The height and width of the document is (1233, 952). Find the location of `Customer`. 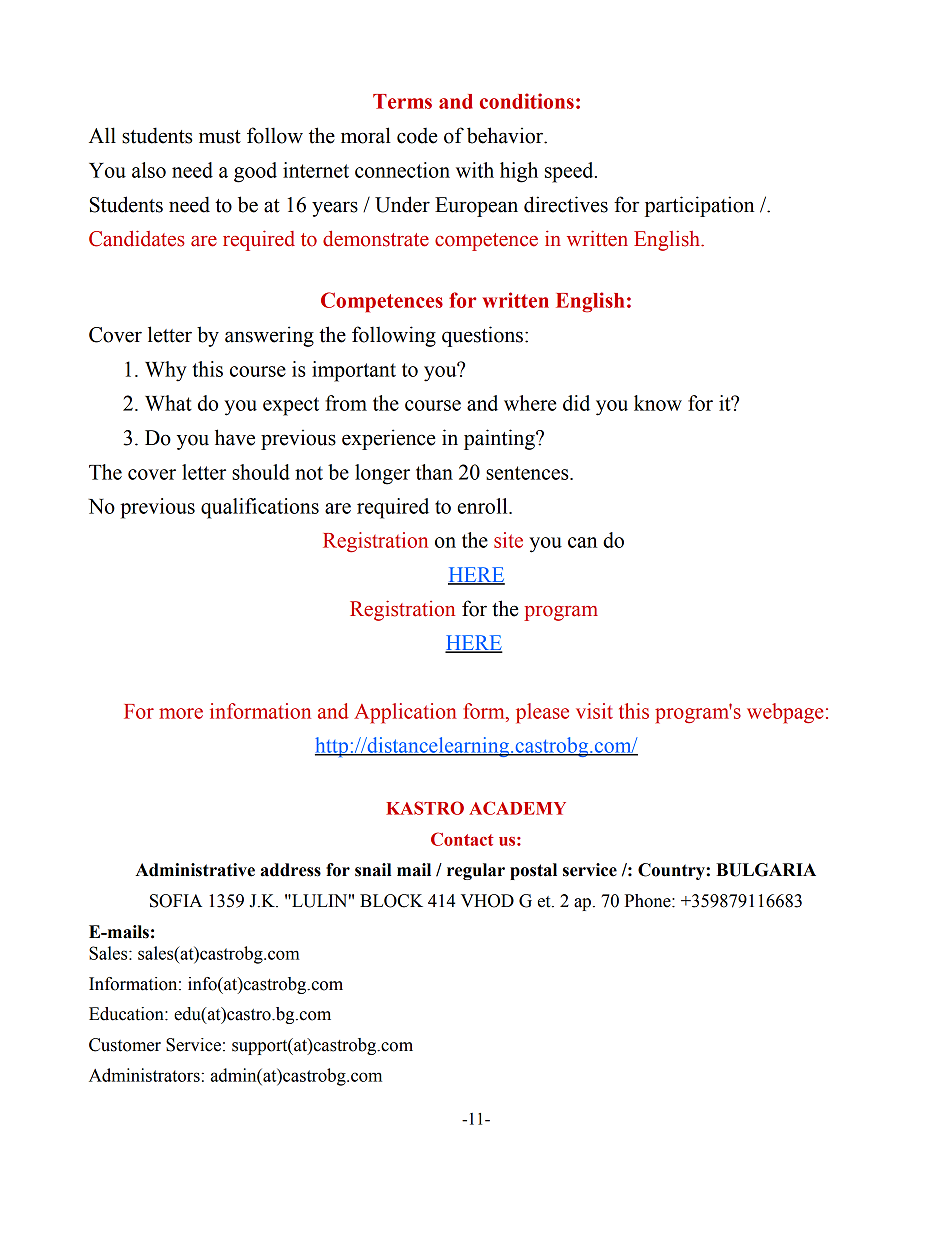

Customer is located at coordinates (125, 1045).
